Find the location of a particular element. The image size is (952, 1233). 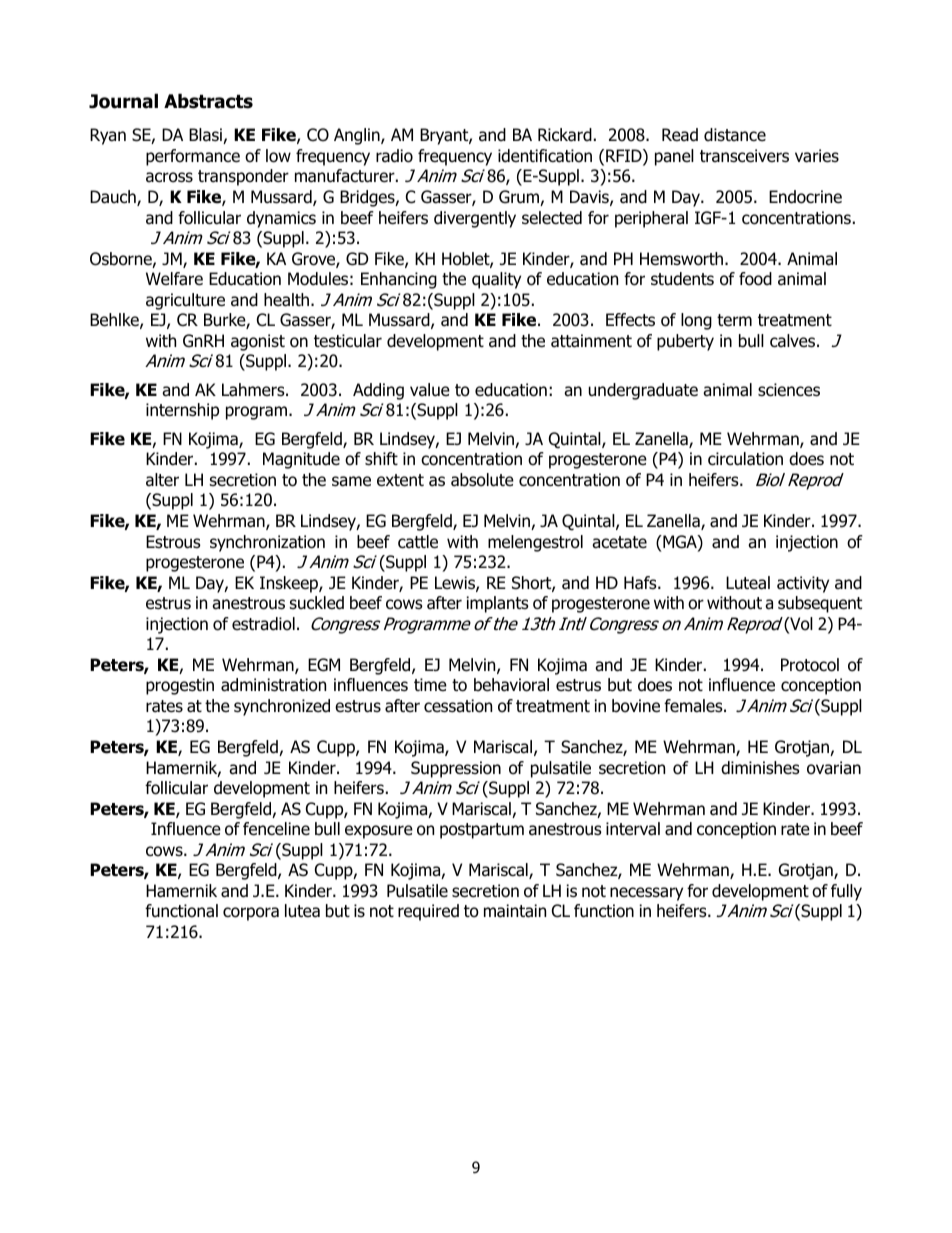

absolute is located at coordinates (482, 480).
